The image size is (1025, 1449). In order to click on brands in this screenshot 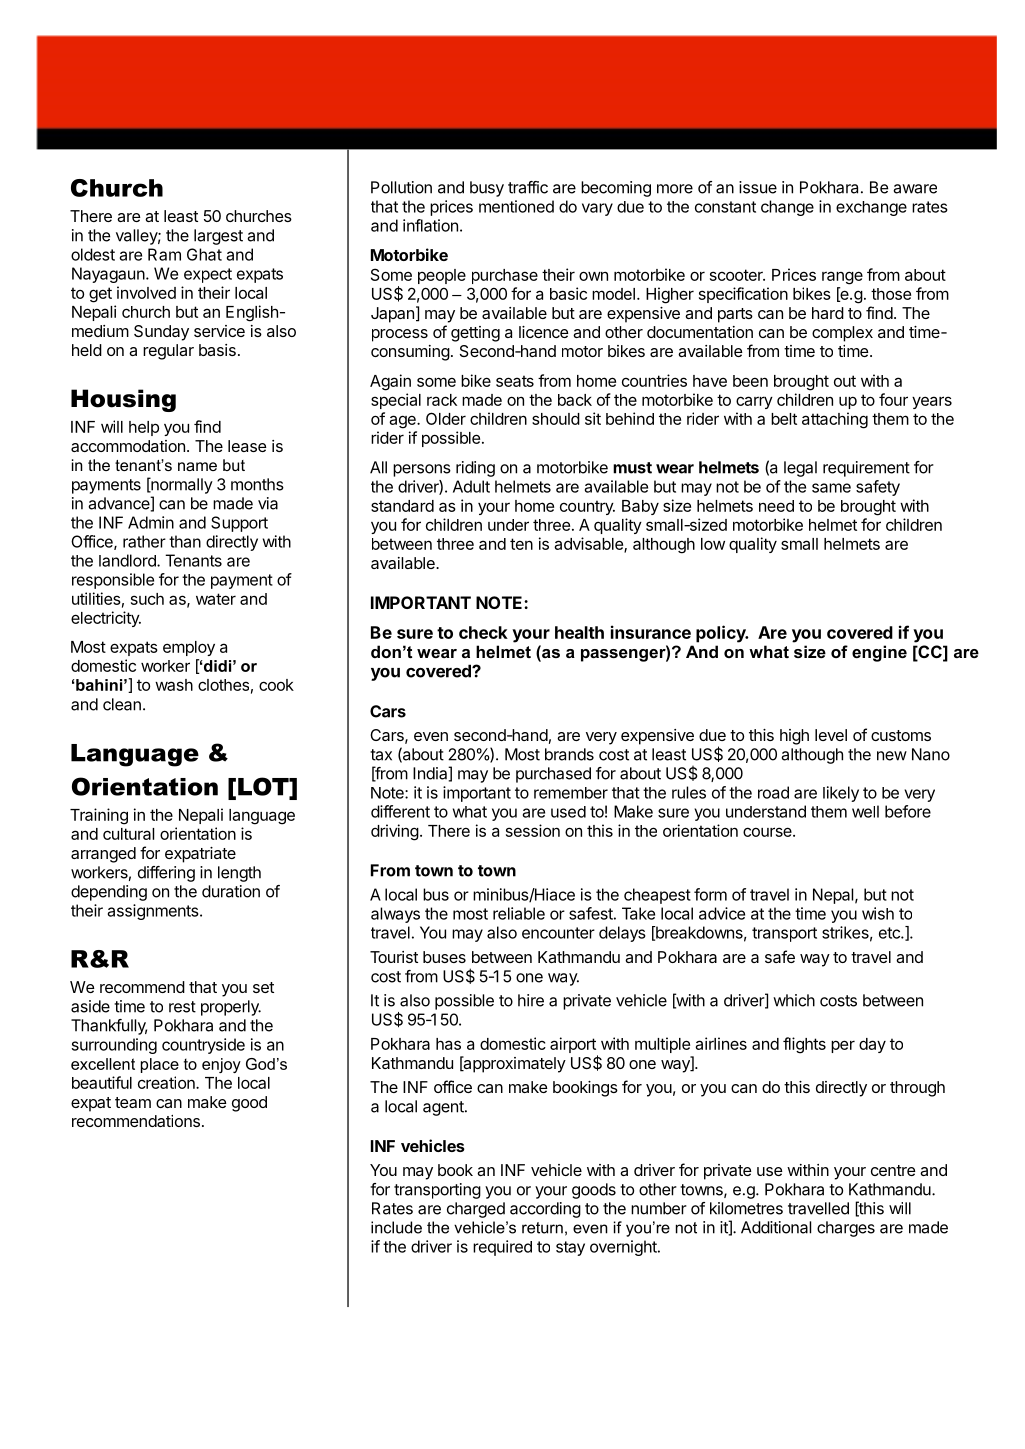, I will do `click(569, 754)`.
